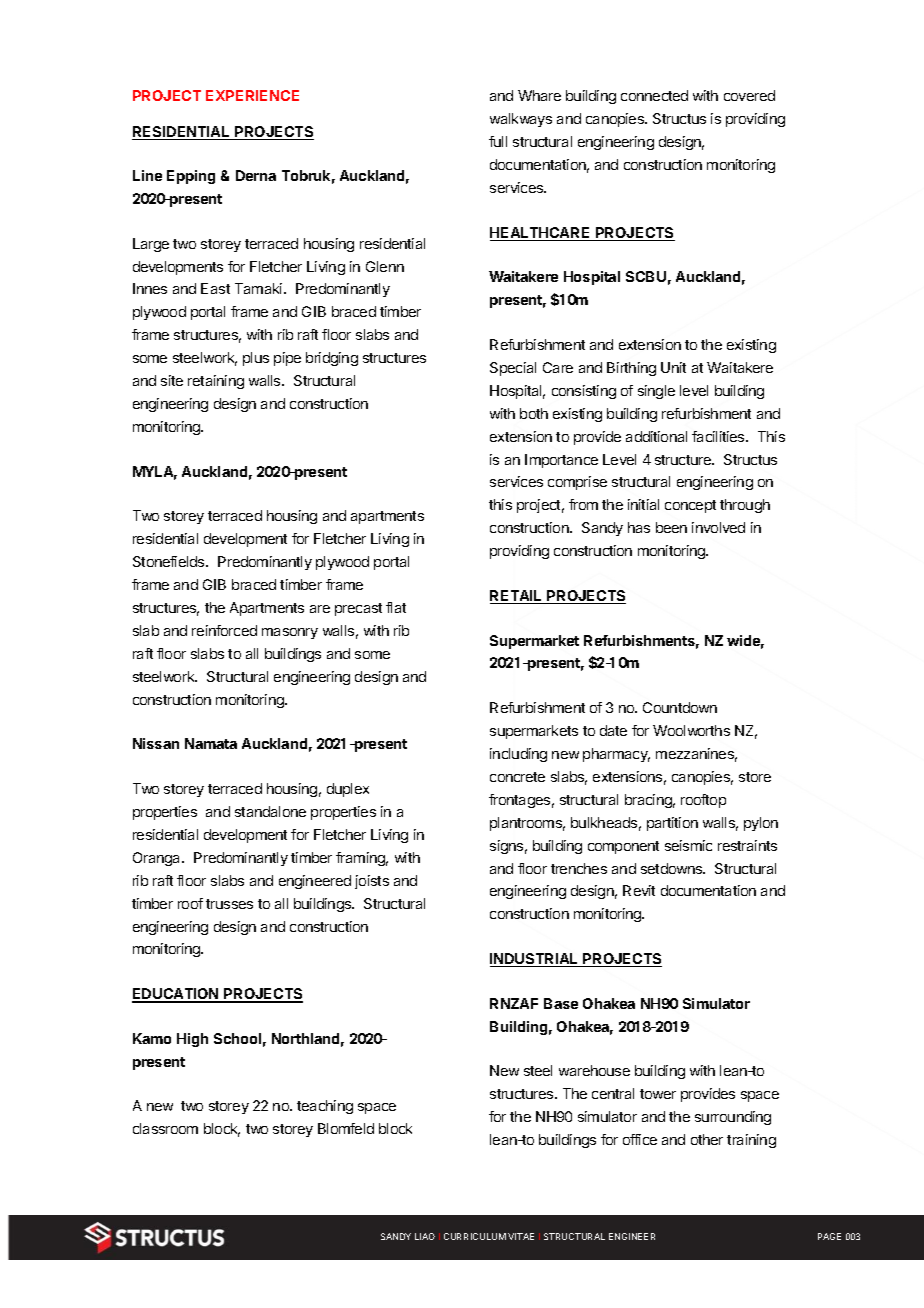 The image size is (924, 1308). I want to click on standalone, so click(270, 811).
